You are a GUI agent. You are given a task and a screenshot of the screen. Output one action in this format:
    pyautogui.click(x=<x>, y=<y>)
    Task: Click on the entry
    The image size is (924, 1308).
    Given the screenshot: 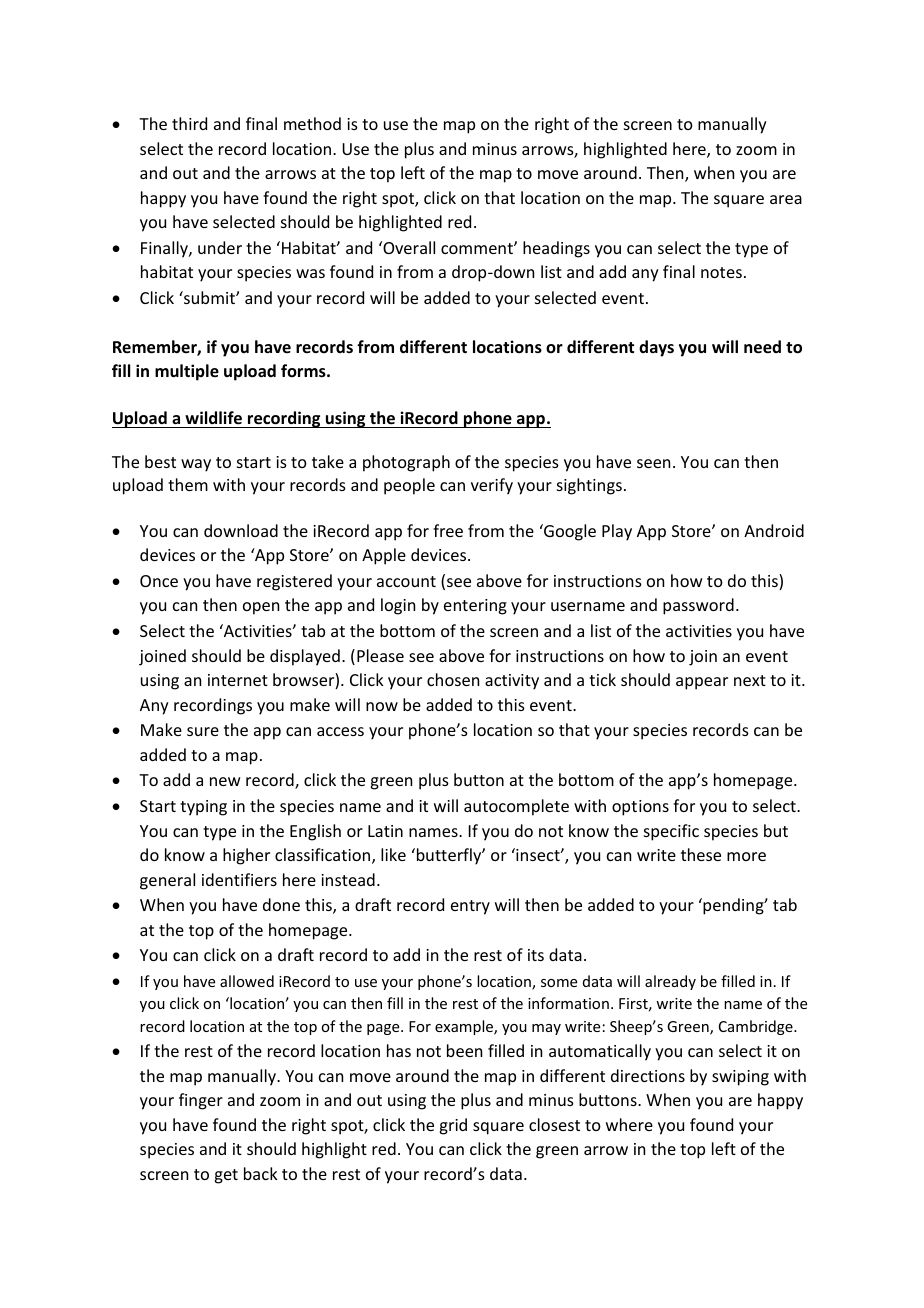 What is the action you would take?
    pyautogui.click(x=470, y=907)
